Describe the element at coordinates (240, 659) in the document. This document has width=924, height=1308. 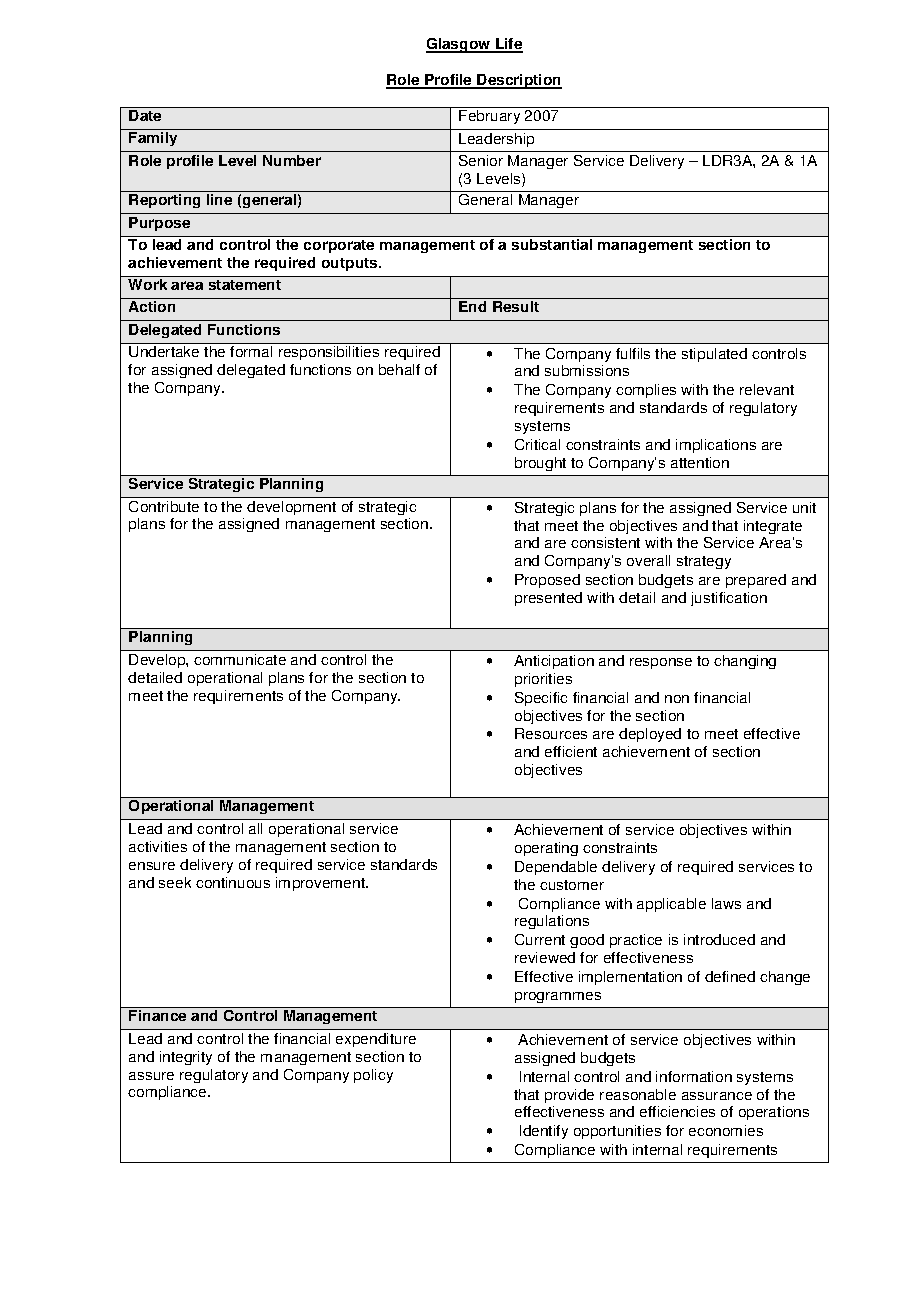
I see `communicate` at that location.
